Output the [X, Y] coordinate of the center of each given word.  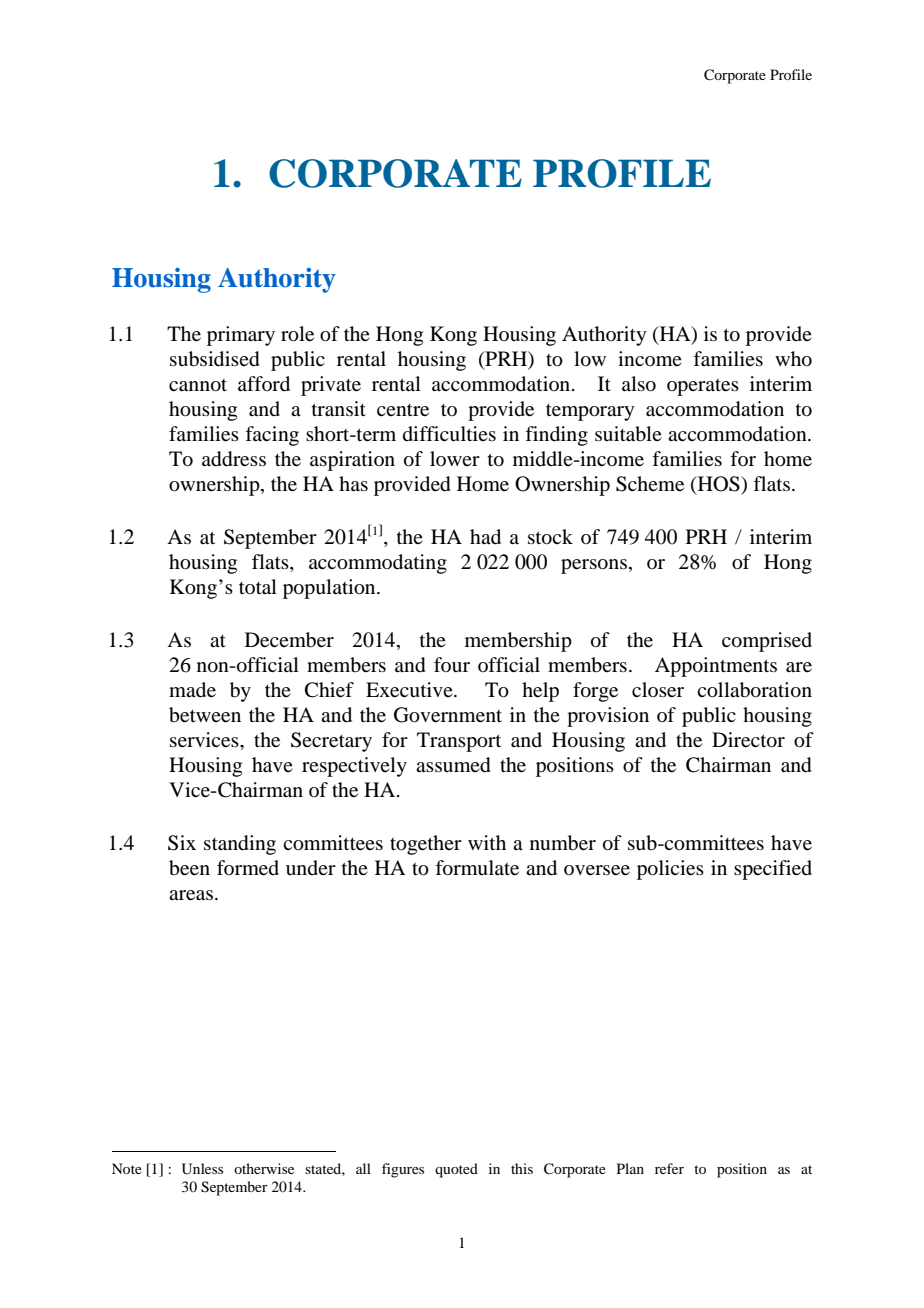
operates [703, 387]
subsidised [215, 359]
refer [669, 1168]
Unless [202, 1169]
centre [403, 410]
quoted [456, 1170]
